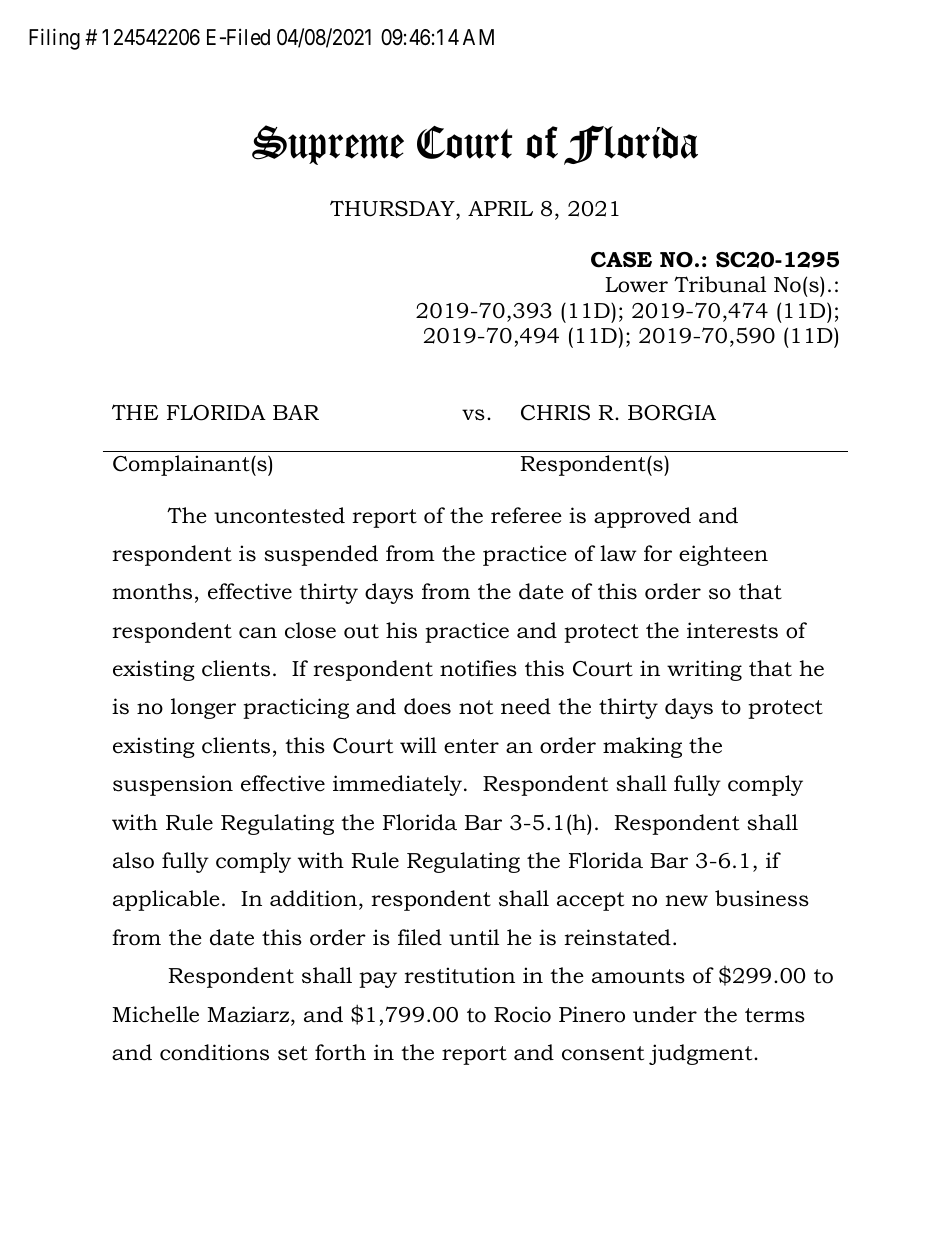  Describe the element at coordinates (321, 555) in the page. I see `suspended` at that location.
